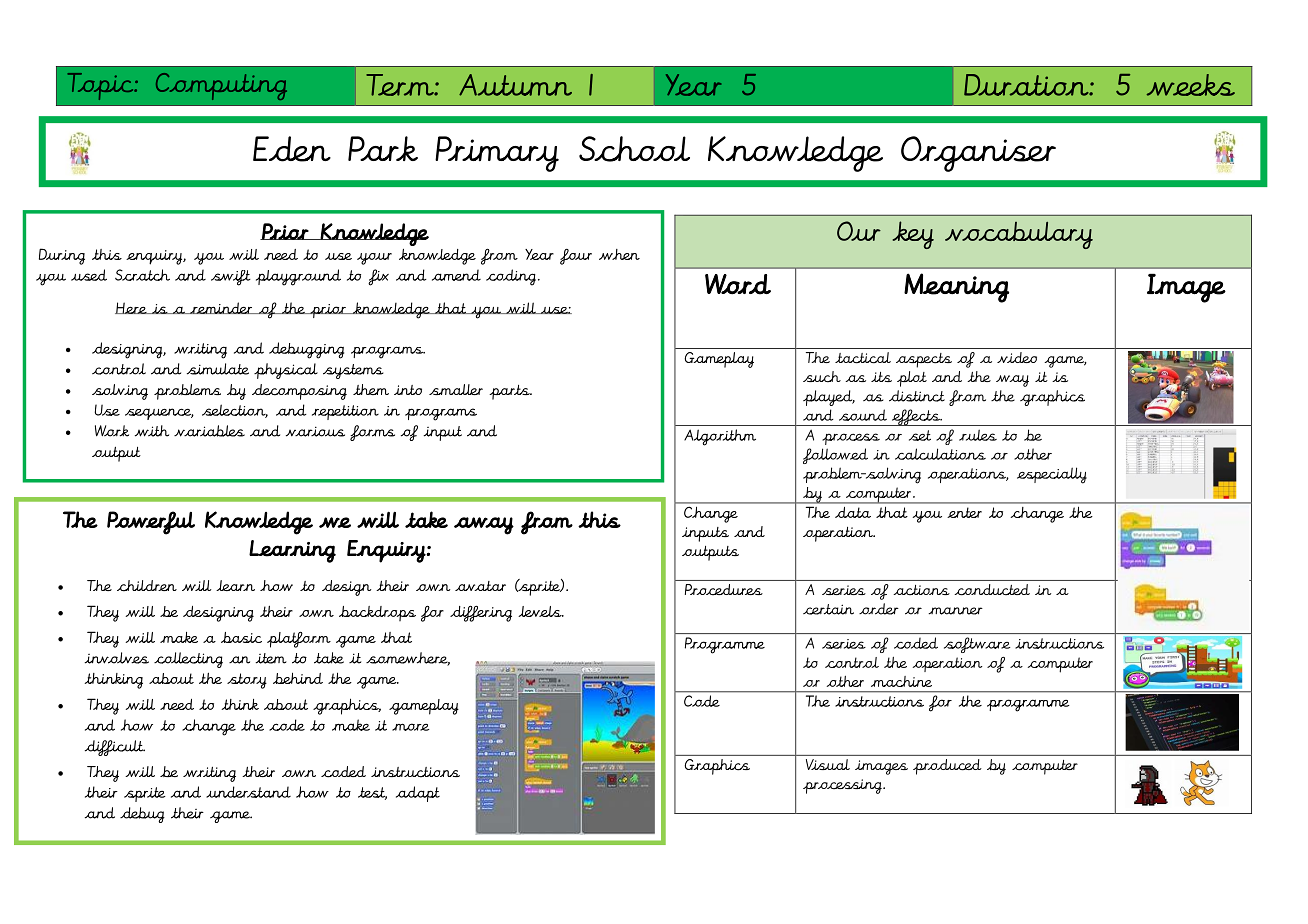 This image has width=1308, height=924. What do you see at coordinates (738, 284) in the image?
I see `Word` at bounding box center [738, 284].
